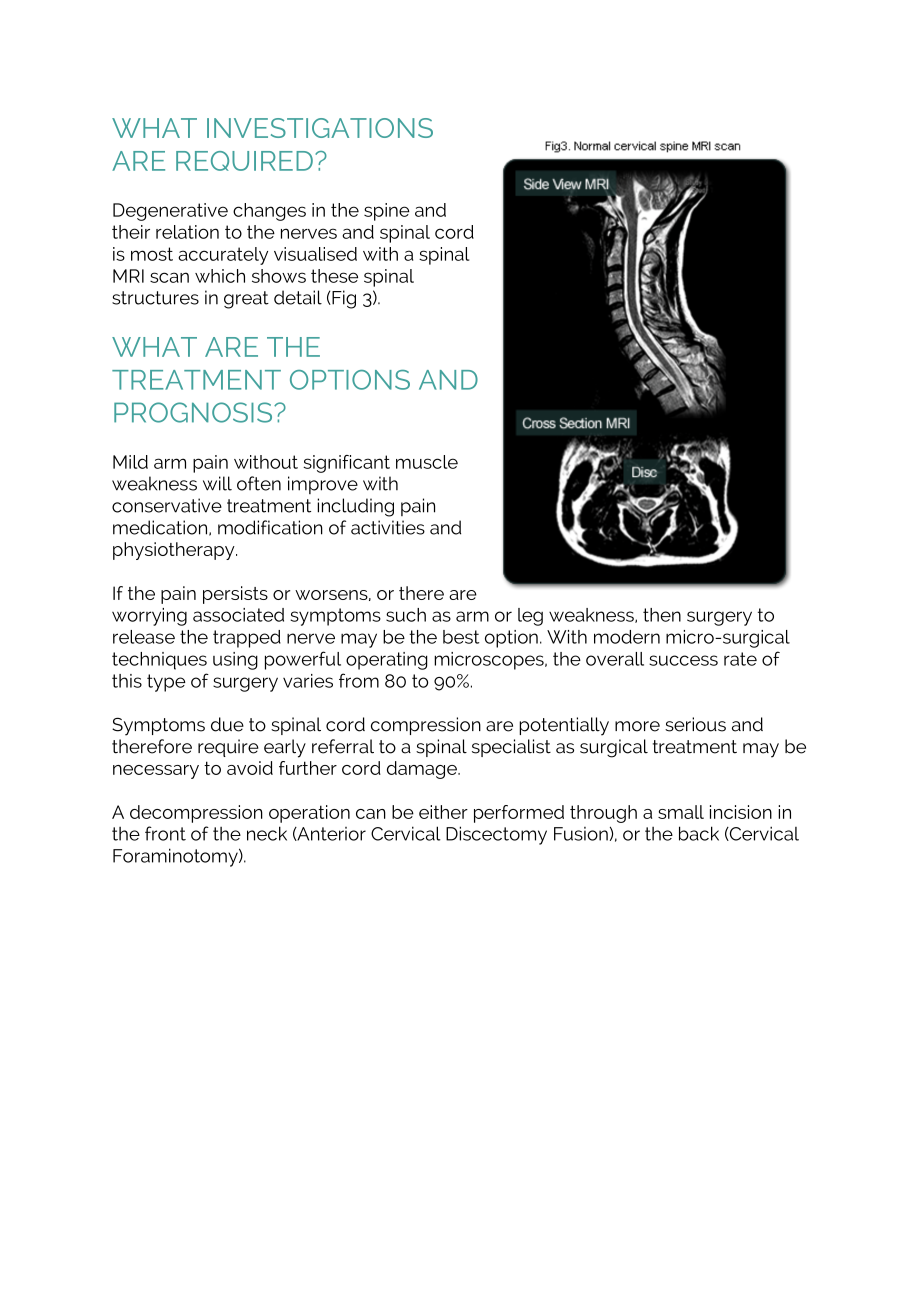  Describe the element at coordinates (461, 637) in the document. I see `best` at that location.
